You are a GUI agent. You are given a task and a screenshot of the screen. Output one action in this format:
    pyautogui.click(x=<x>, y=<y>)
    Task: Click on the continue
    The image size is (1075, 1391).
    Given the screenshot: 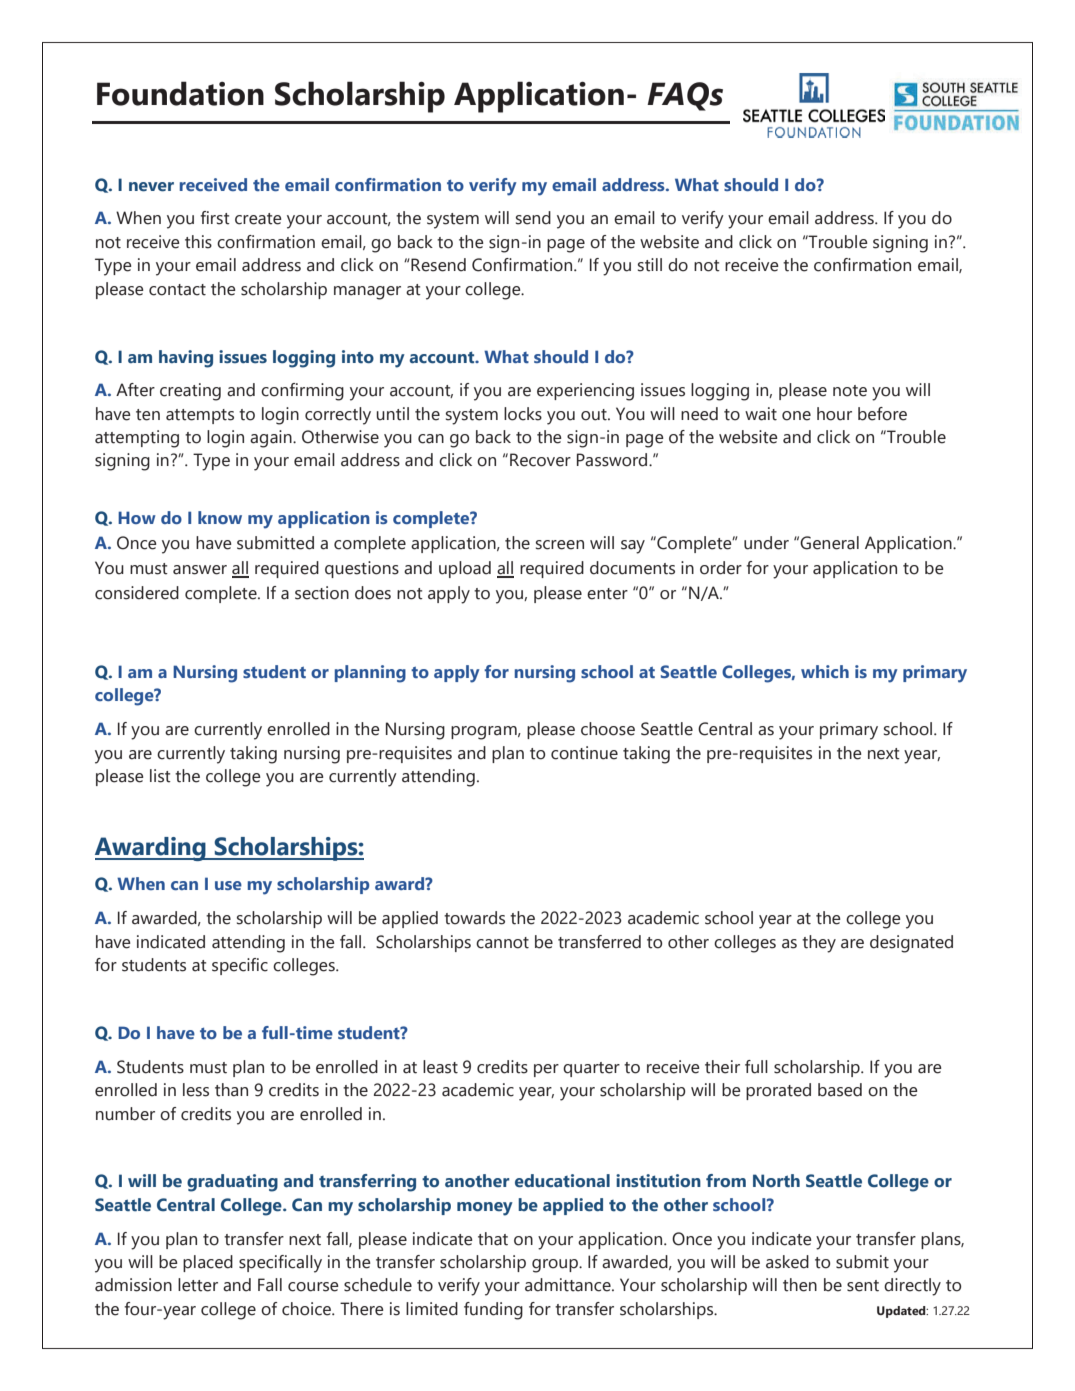 What is the action you would take?
    pyautogui.click(x=584, y=753)
